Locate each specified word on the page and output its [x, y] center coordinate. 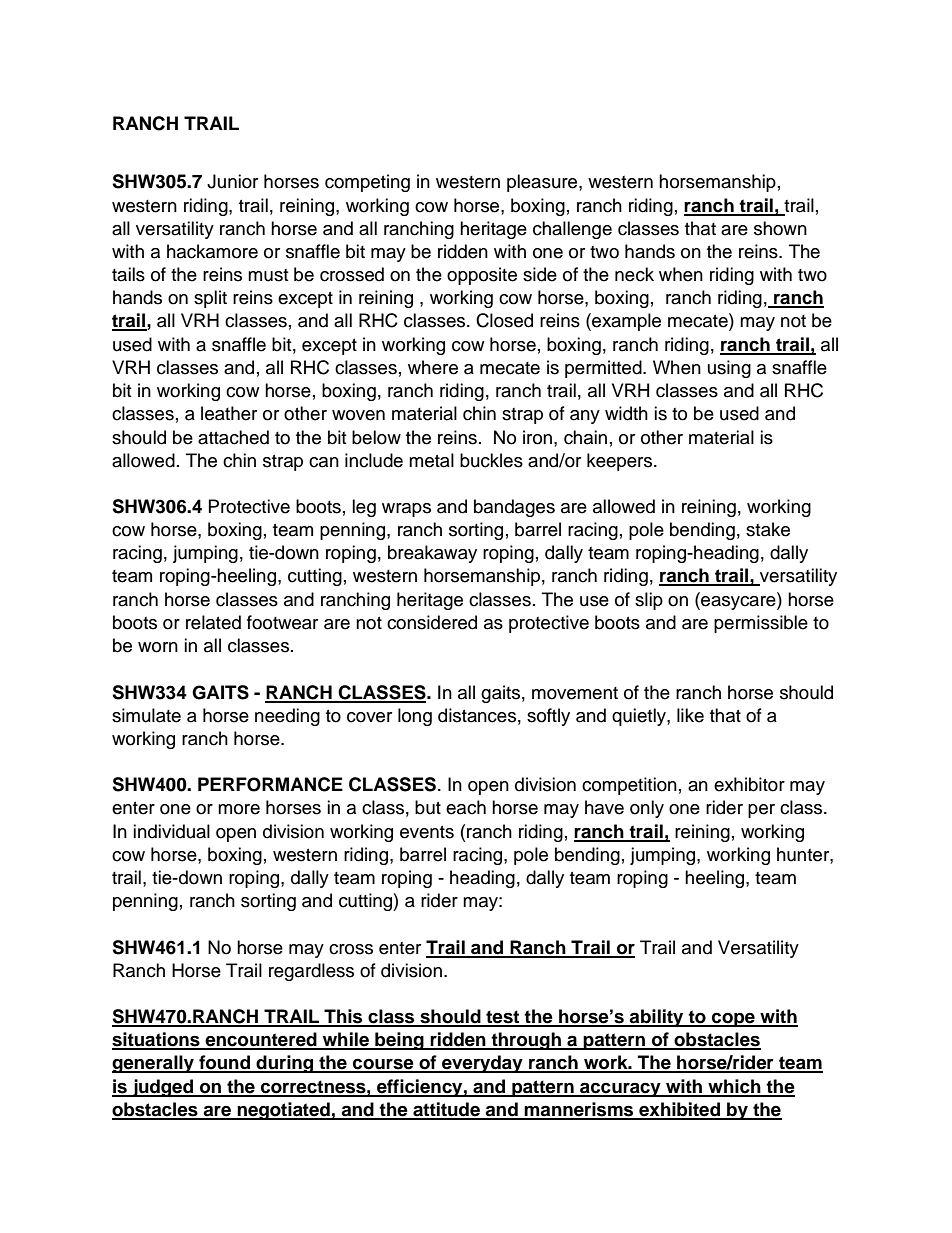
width [626, 413]
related [213, 622]
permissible [761, 624]
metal [431, 460]
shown [780, 228]
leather [229, 413]
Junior [232, 181]
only [647, 809]
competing [367, 183]
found [224, 1063]
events [427, 832]
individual [171, 831]
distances [477, 715]
